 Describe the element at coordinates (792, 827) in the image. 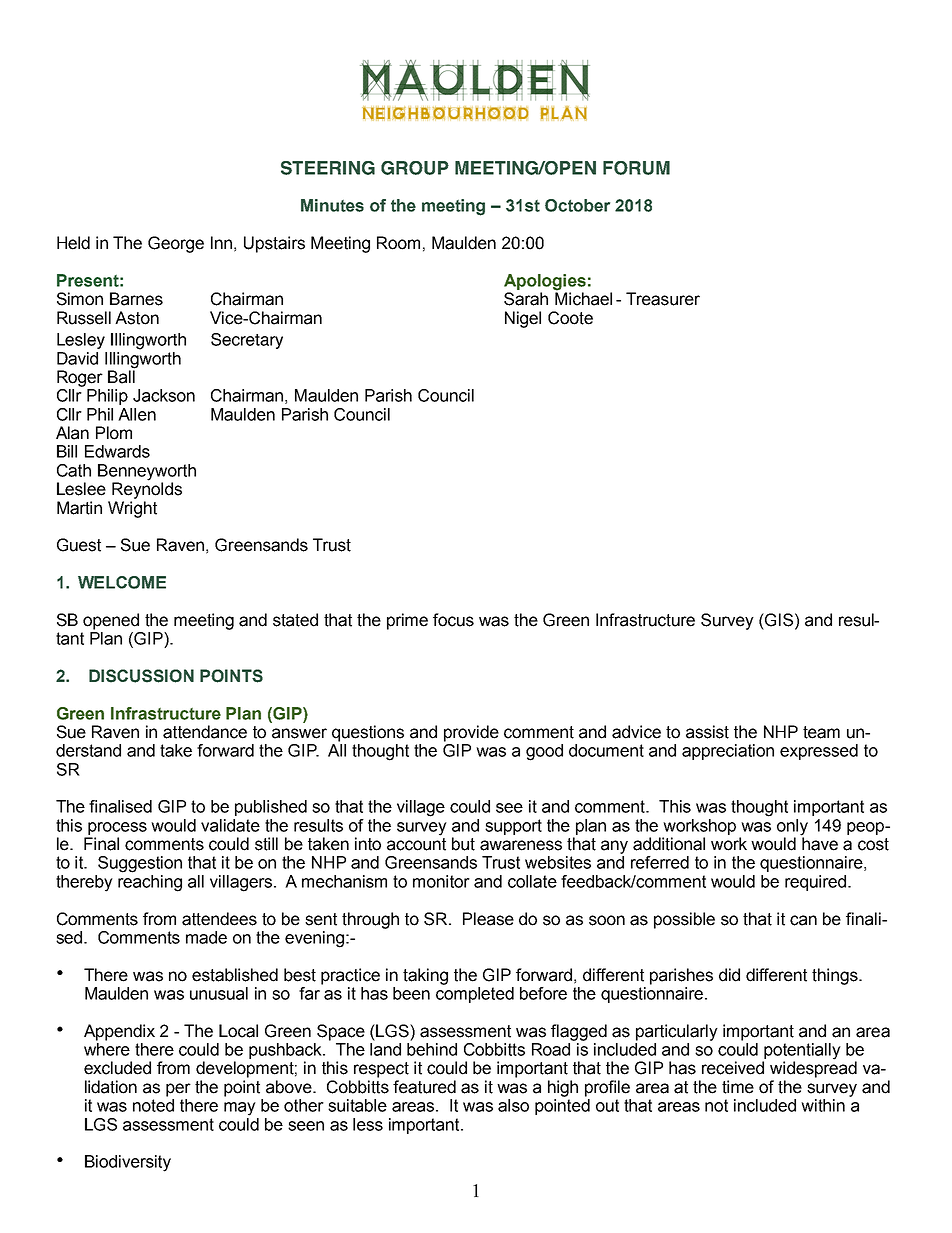

I see `only` at that location.
